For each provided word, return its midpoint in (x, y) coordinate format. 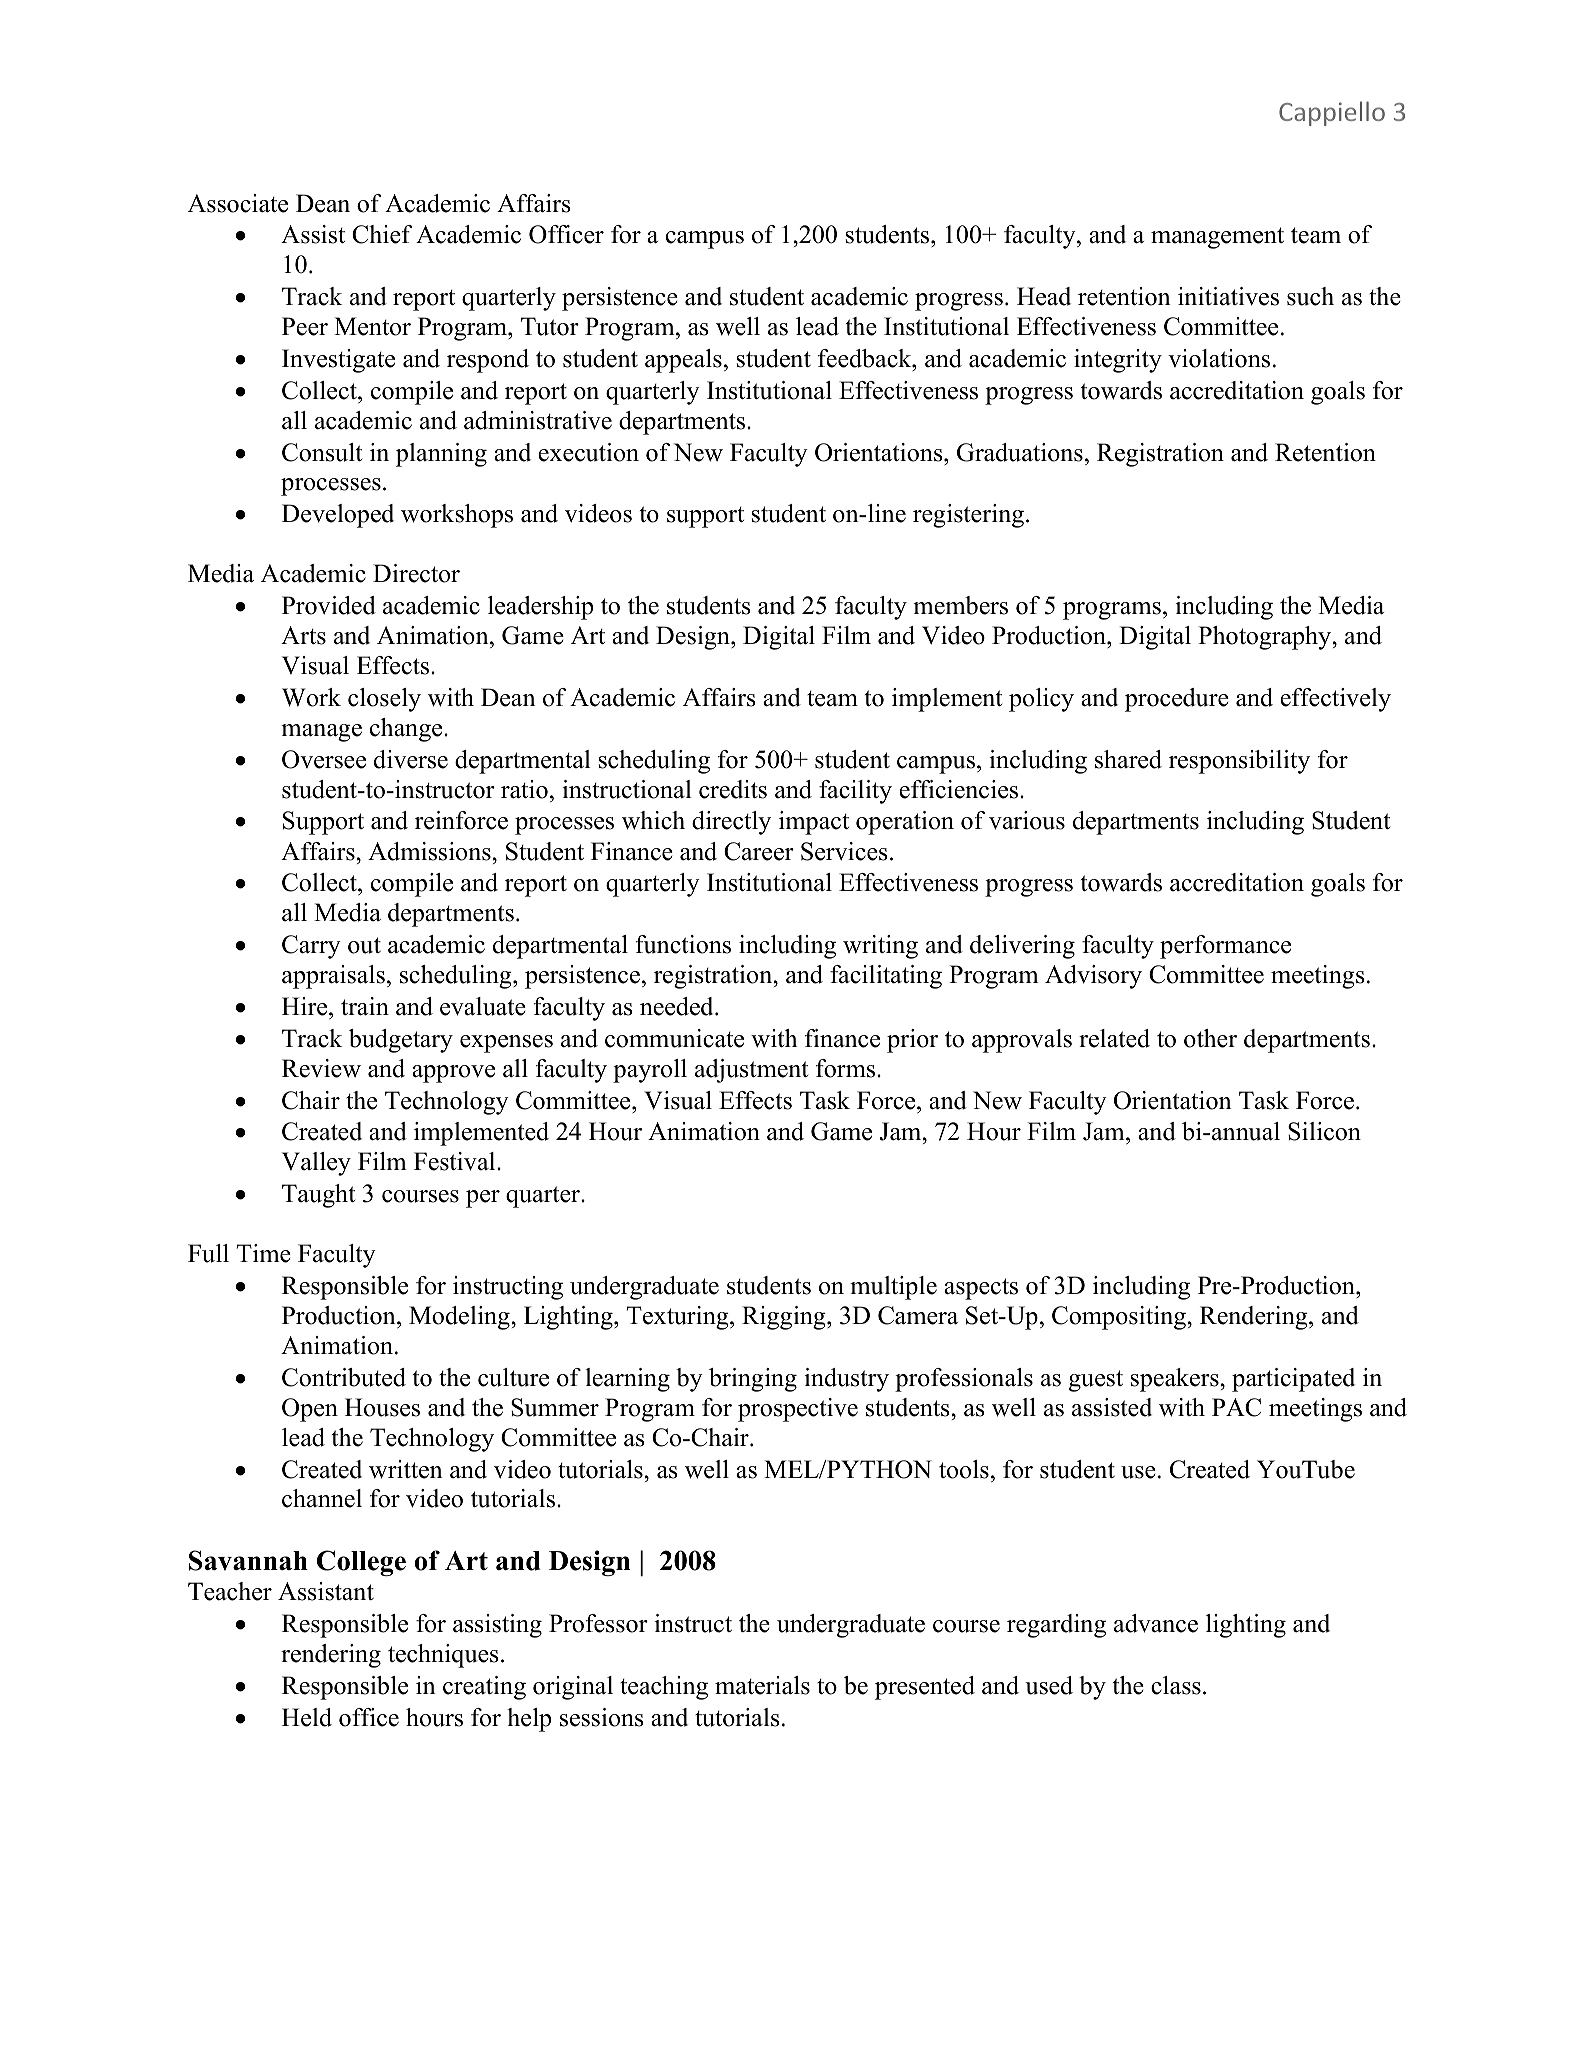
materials (762, 1685)
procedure (1177, 700)
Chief (382, 234)
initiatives (1228, 296)
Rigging (785, 1318)
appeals (683, 361)
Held (307, 1717)
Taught (318, 1196)
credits (733, 789)
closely (384, 700)
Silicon (1324, 1131)
